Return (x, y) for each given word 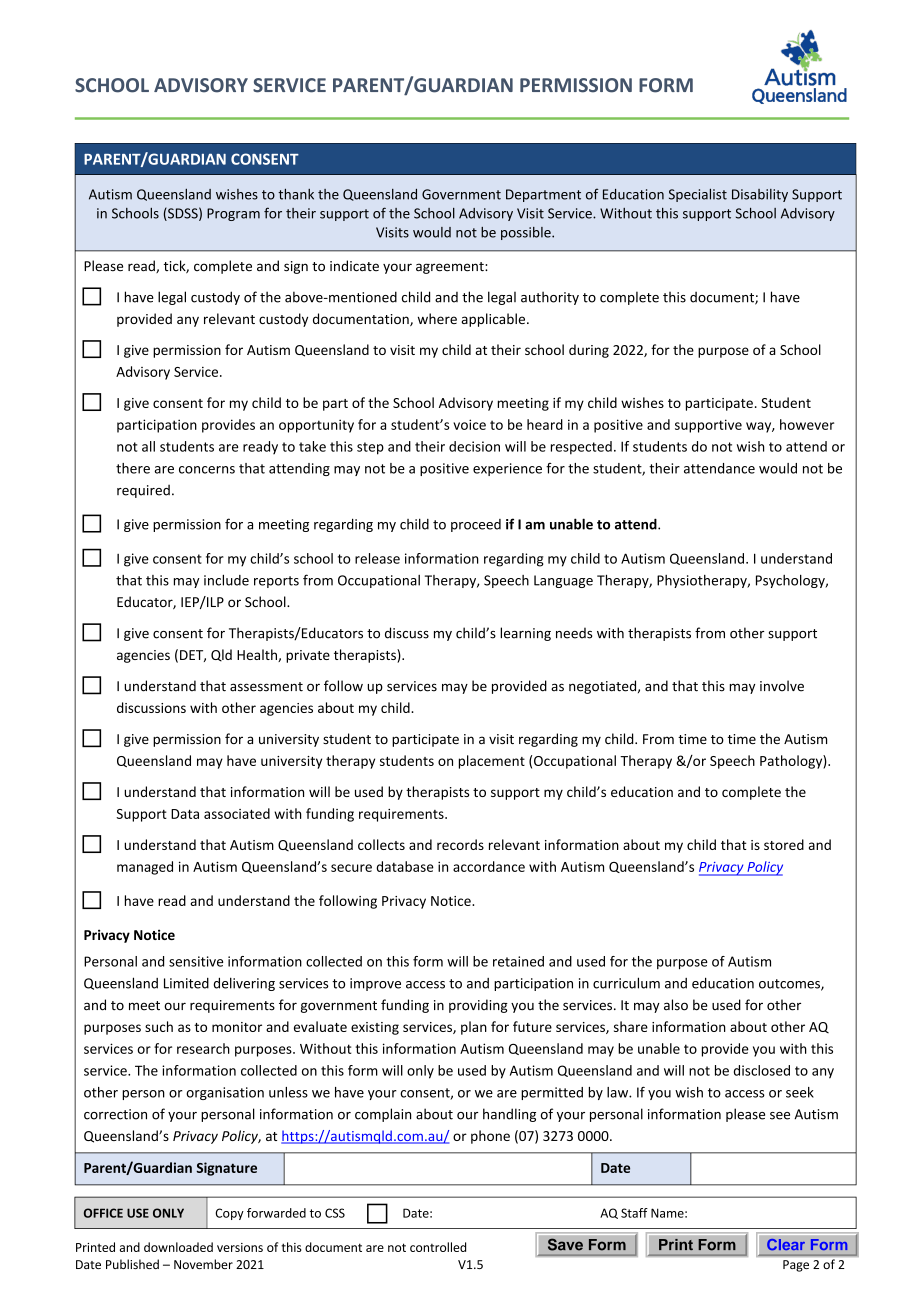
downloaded (178, 1247)
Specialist (698, 195)
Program (233, 214)
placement (492, 762)
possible (527, 233)
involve (782, 686)
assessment (266, 687)
